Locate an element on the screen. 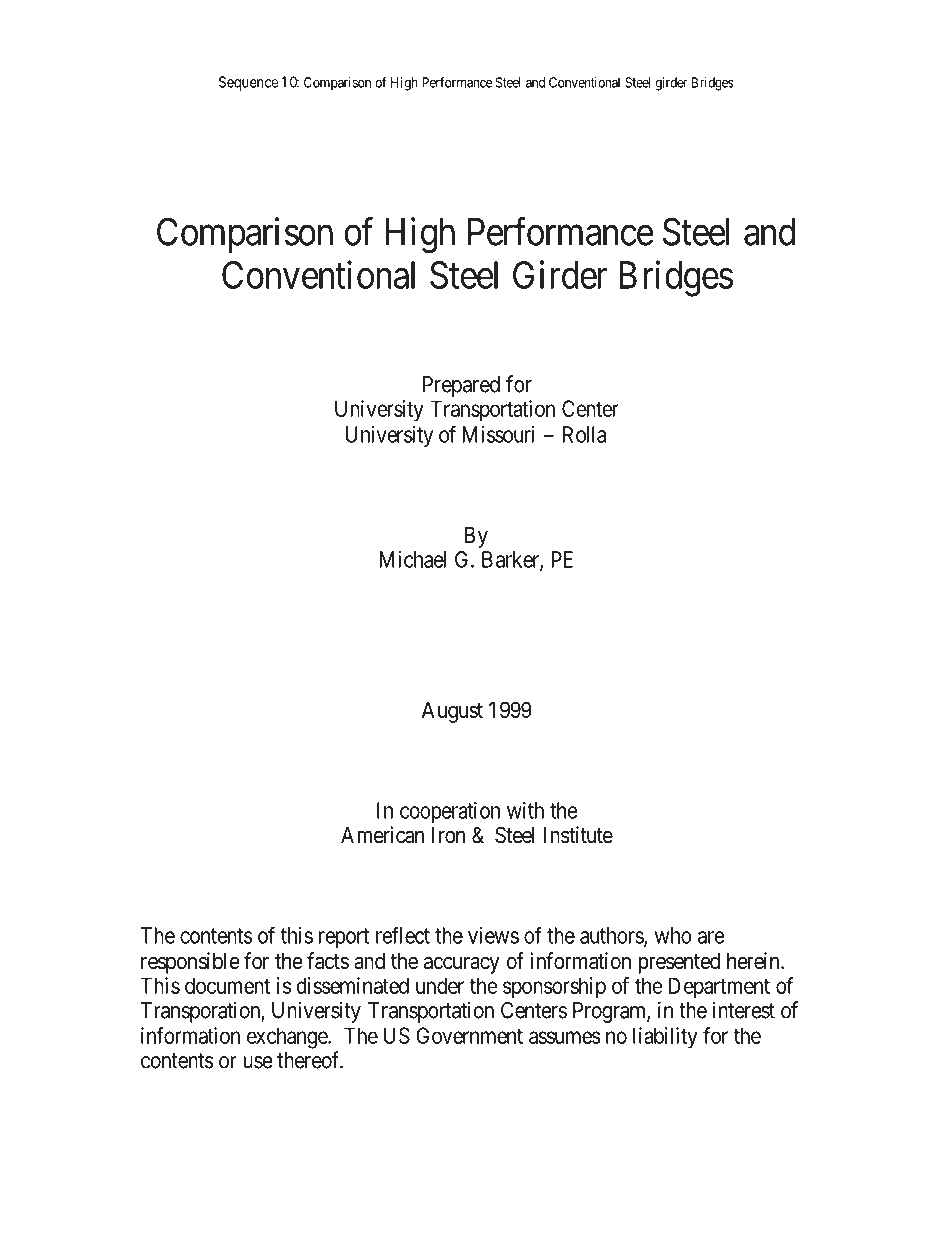 Image resolution: width=952 pixels, height=1233 pixels. Michael is located at coordinates (412, 559).
